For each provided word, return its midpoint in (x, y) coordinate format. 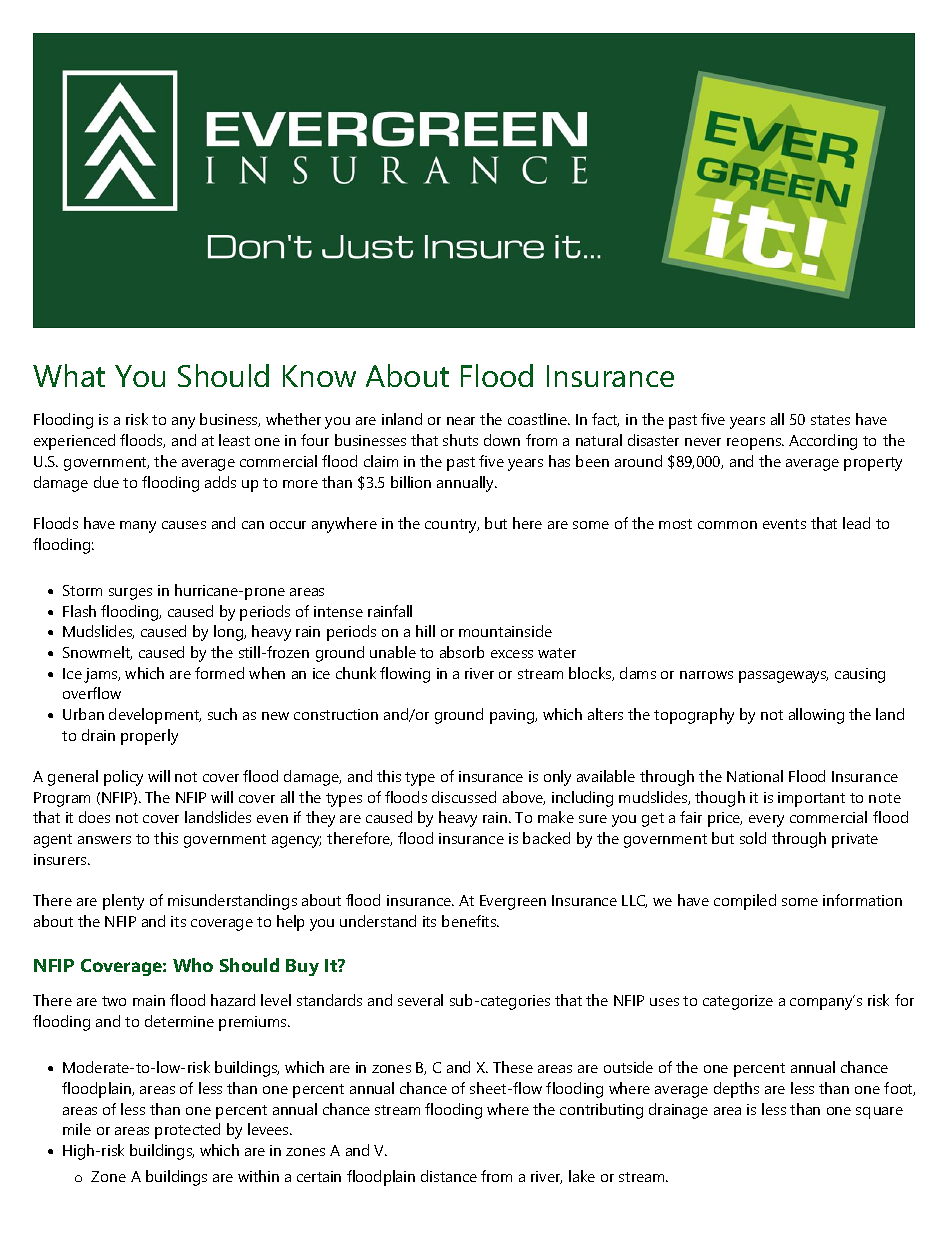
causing (860, 675)
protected (187, 1131)
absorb (462, 652)
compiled (745, 902)
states (830, 420)
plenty (123, 902)
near (461, 421)
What (69, 375)
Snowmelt (97, 653)
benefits (470, 921)
